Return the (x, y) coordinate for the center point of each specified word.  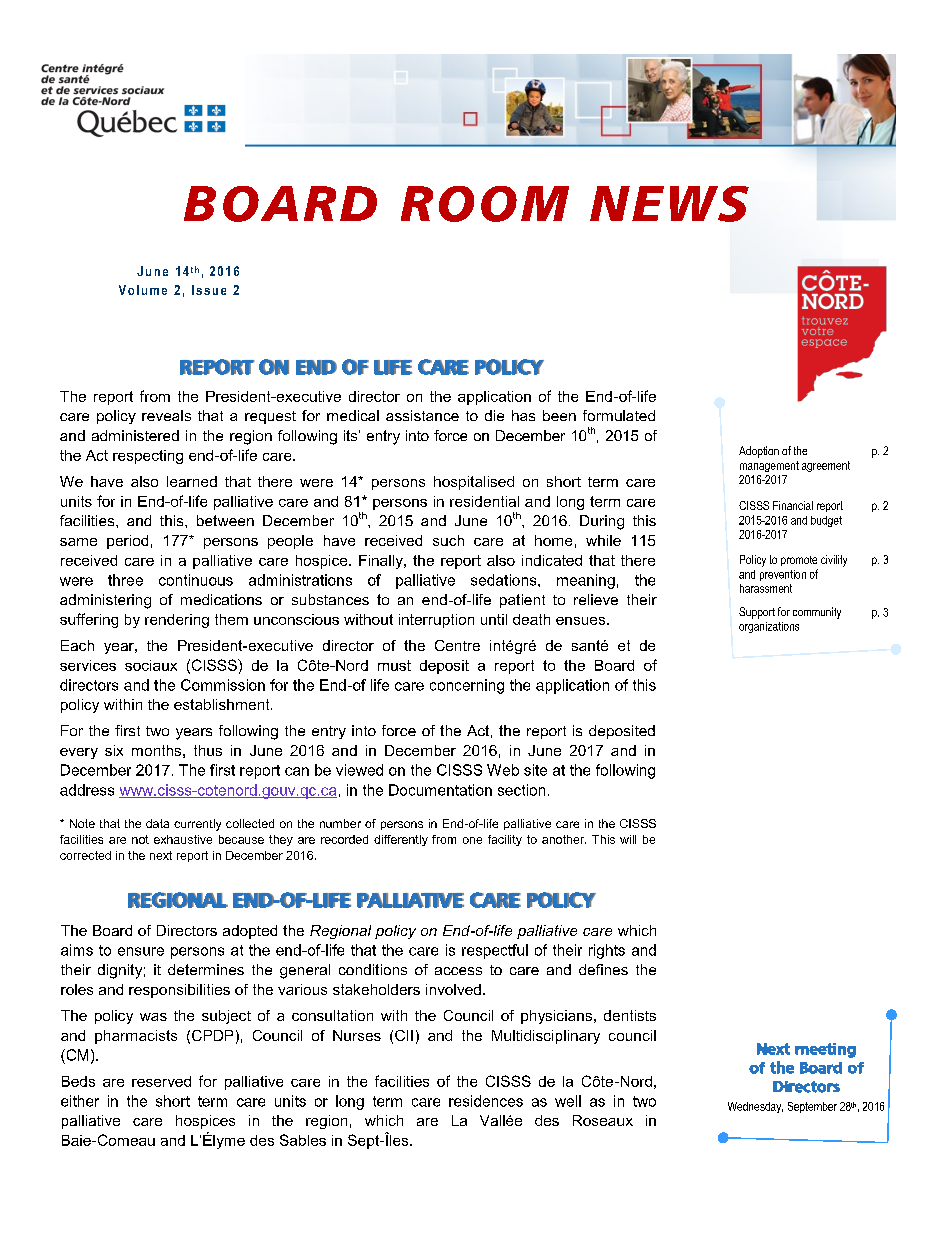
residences (486, 1101)
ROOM (485, 204)
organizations (769, 627)
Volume (143, 290)
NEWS (669, 204)
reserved (161, 1081)
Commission (223, 685)
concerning (467, 686)
